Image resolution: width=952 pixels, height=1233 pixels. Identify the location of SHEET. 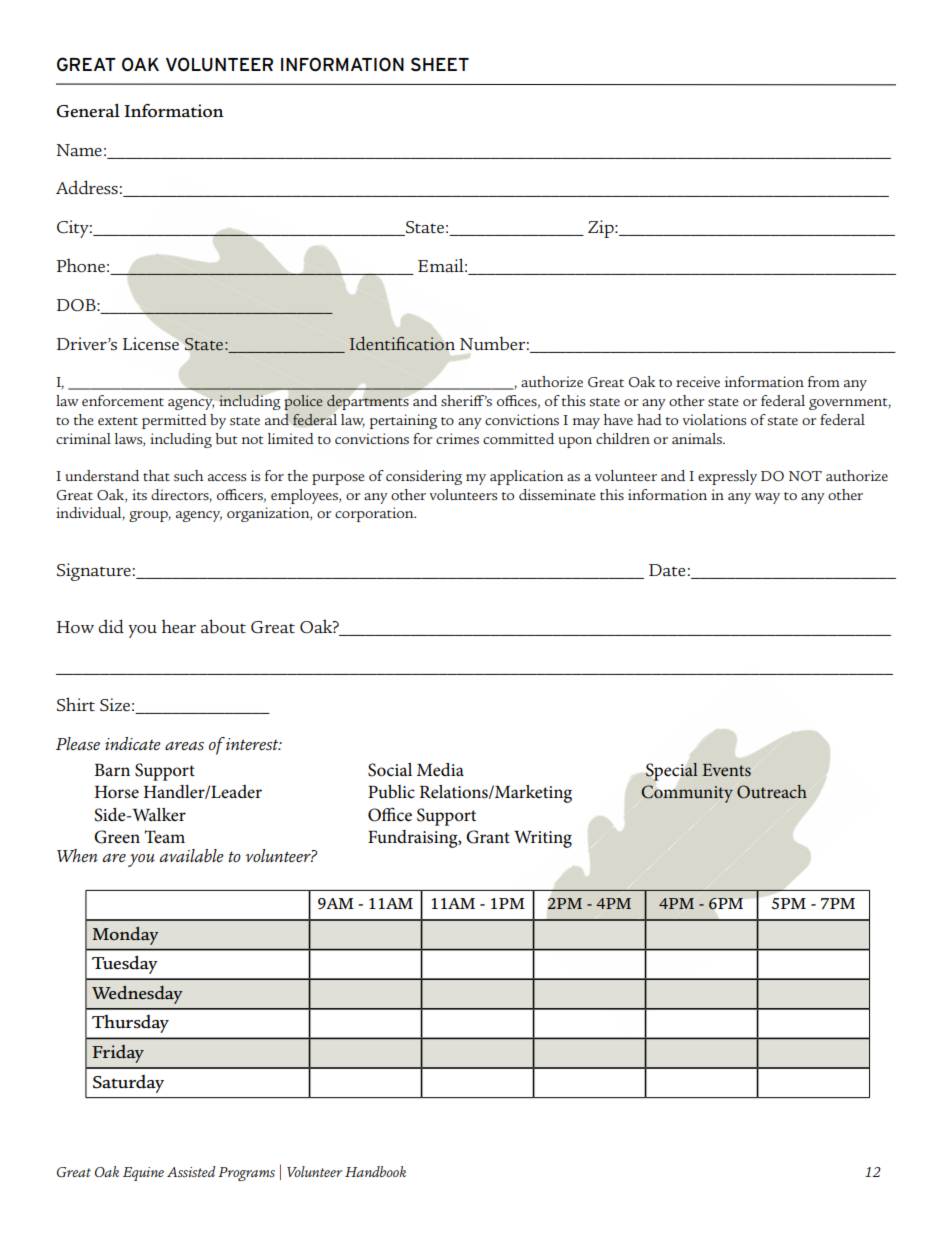
(440, 64).
